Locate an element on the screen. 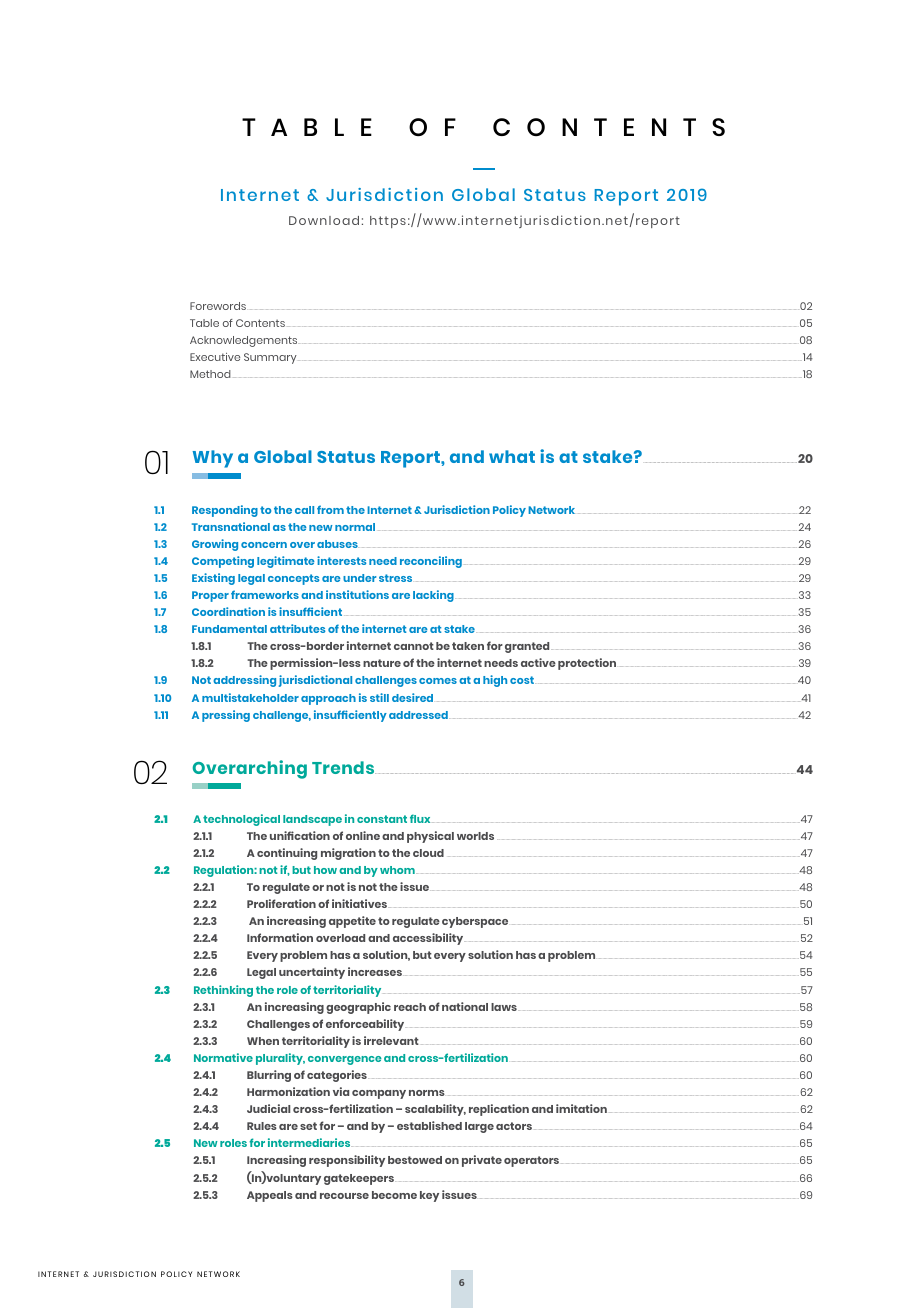 The image size is (924, 1308). what is located at coordinates (512, 456).
